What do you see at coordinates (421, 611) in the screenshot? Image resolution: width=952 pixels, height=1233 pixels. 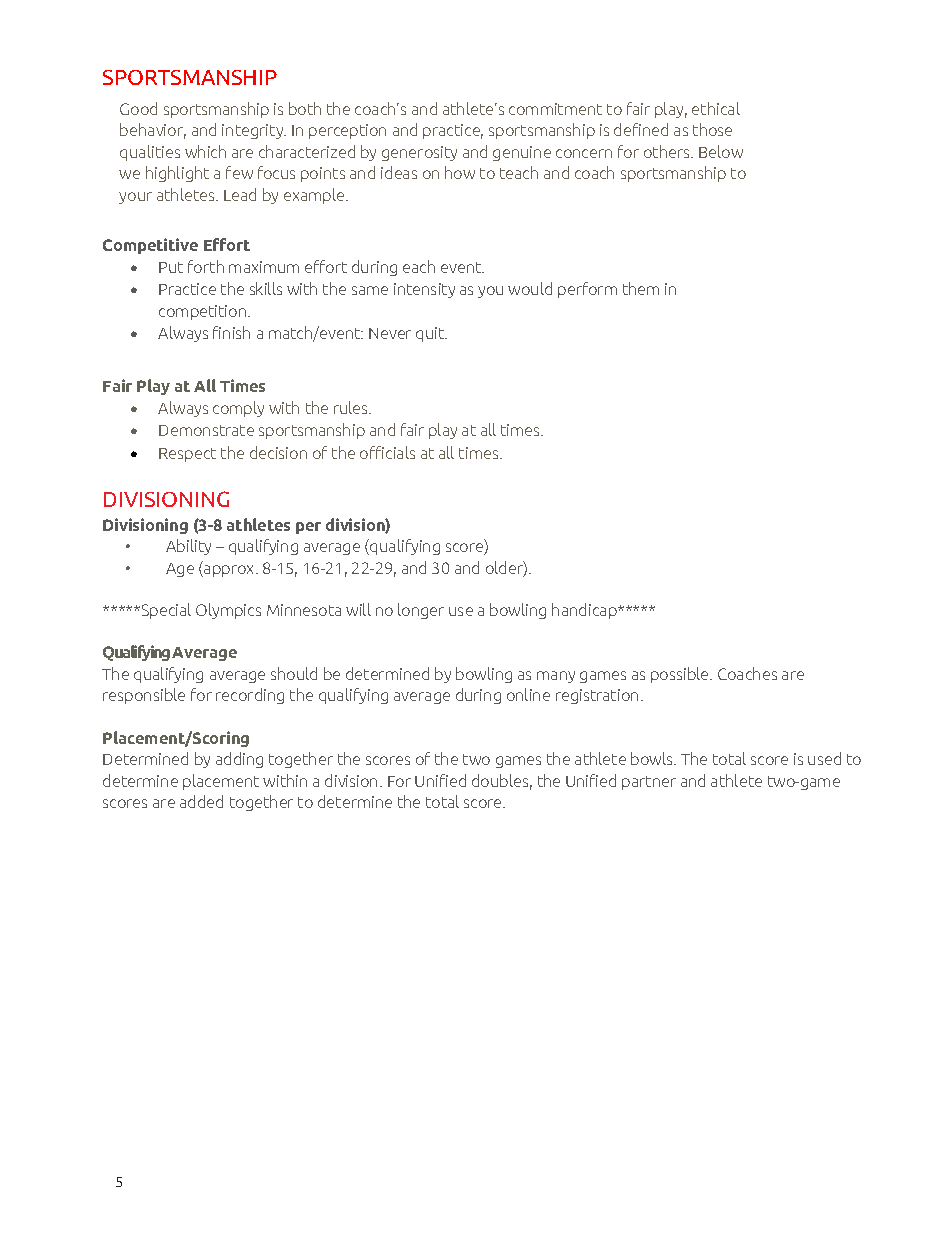 I see `longer` at bounding box center [421, 611].
